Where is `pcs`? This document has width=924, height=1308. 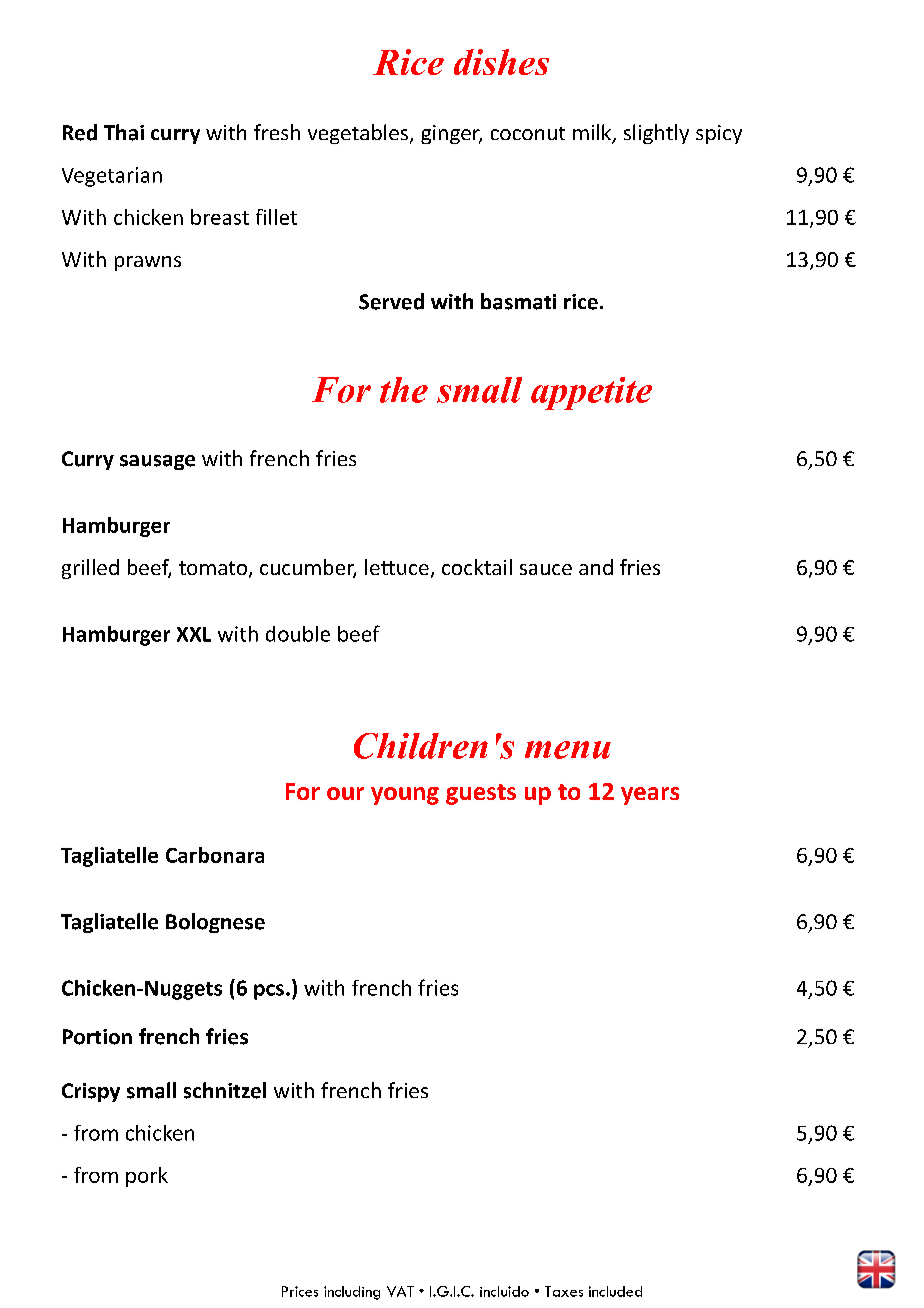 pcs is located at coordinates (269, 992).
